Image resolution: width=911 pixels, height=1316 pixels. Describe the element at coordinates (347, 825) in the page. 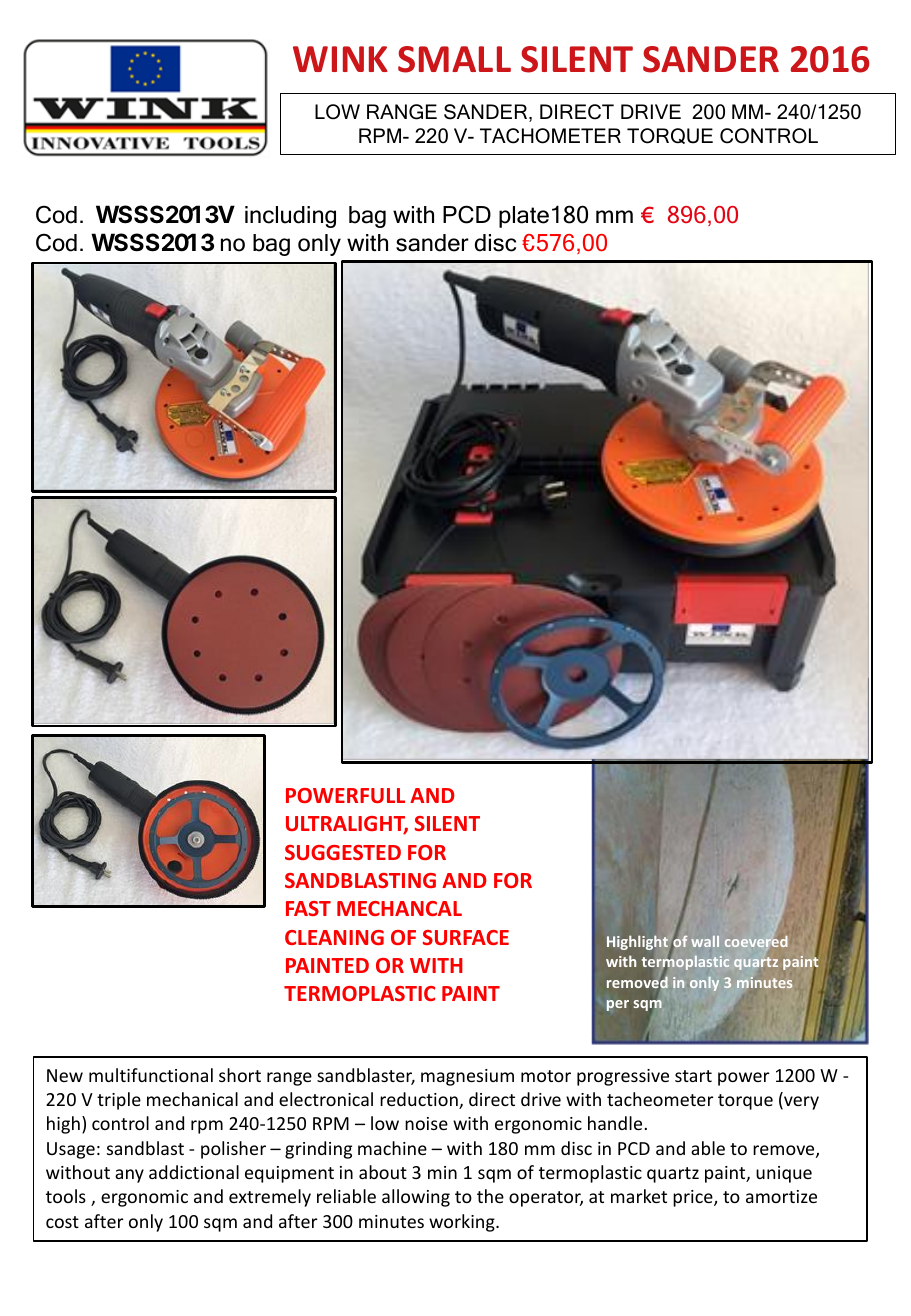

I see `ULTRALIGHT` at that location.
